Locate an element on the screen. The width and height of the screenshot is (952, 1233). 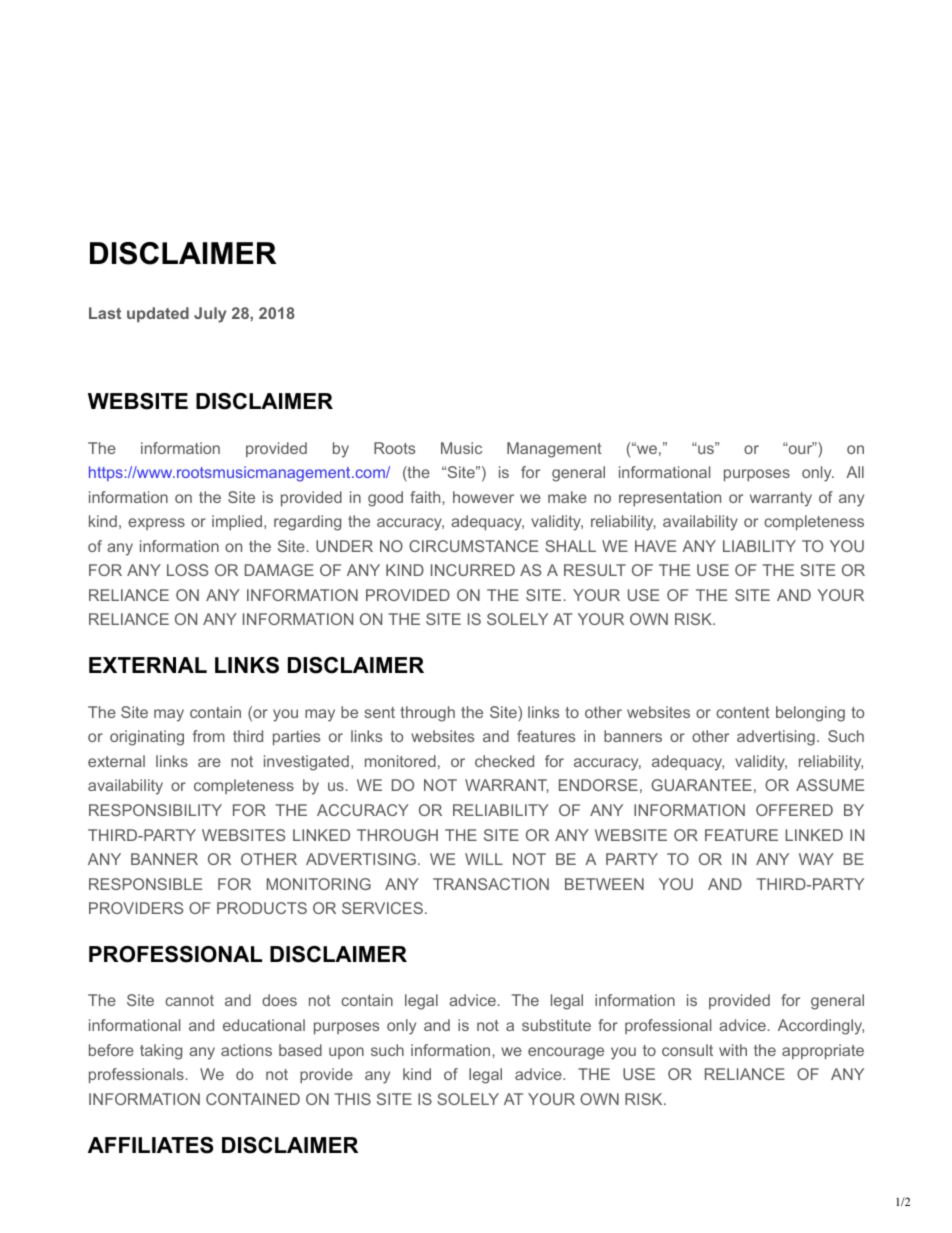
however is located at coordinates (483, 497).
